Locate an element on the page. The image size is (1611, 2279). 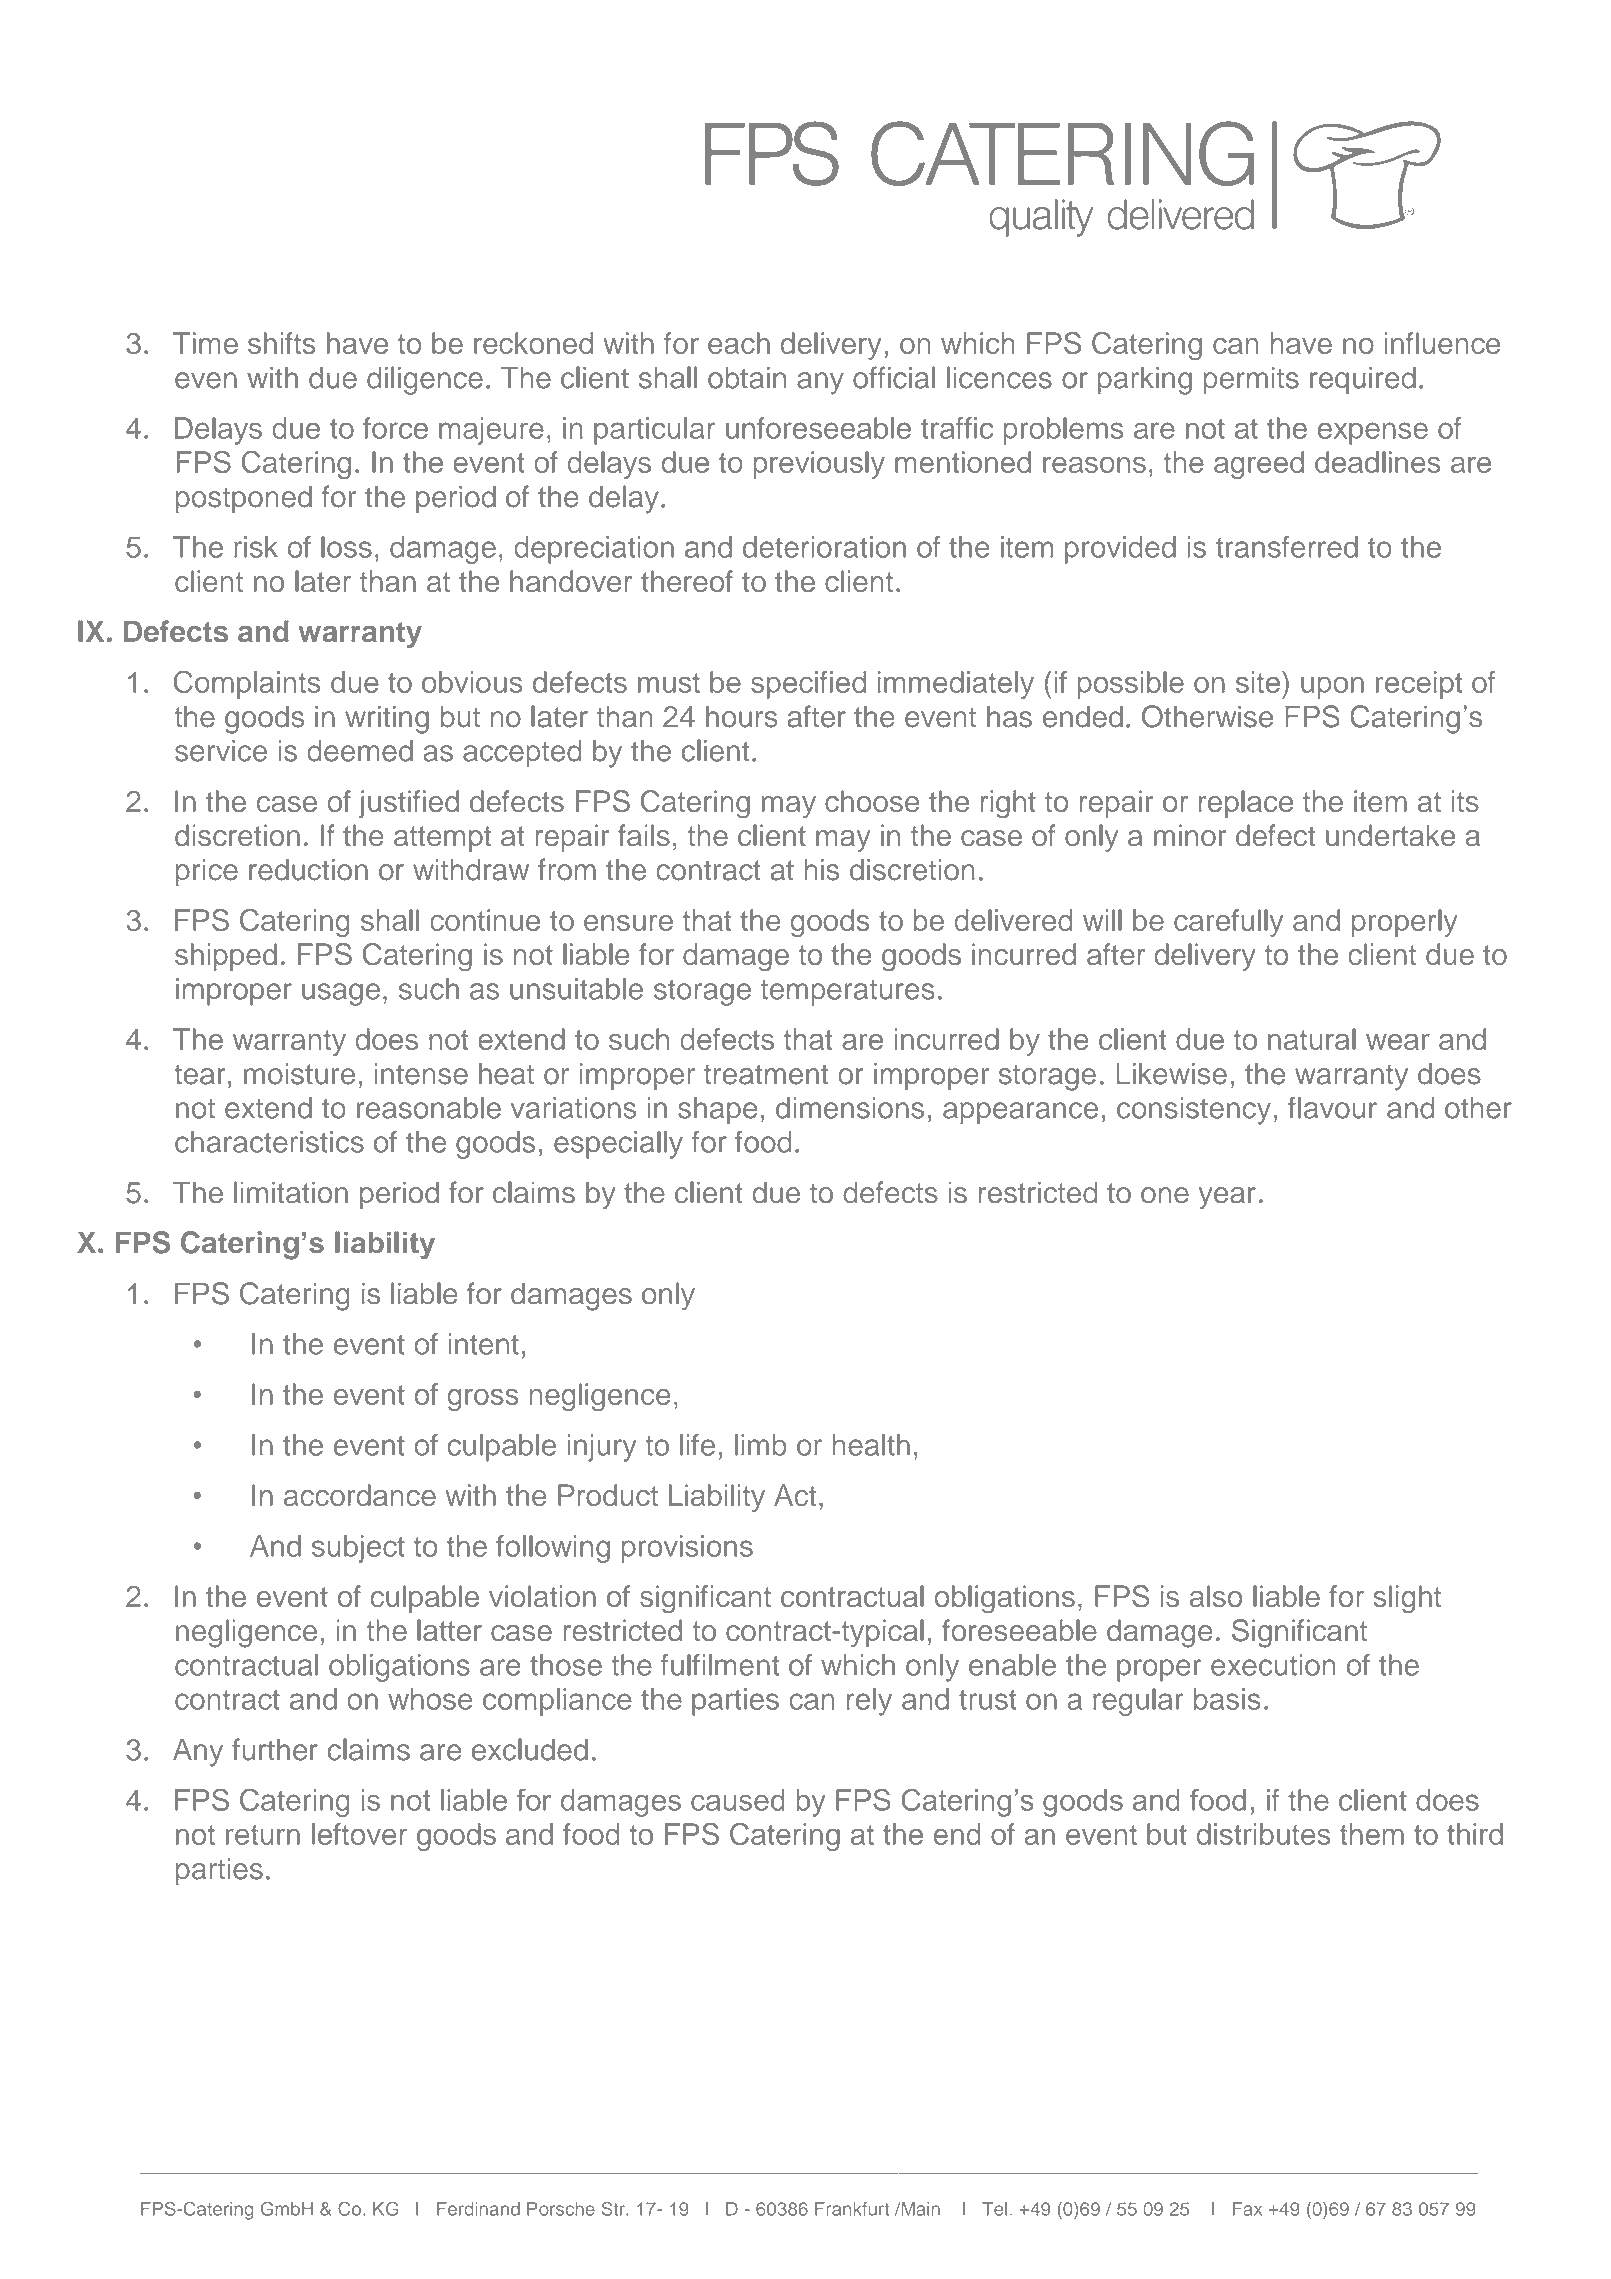
Ferdinand is located at coordinates (478, 2209).
